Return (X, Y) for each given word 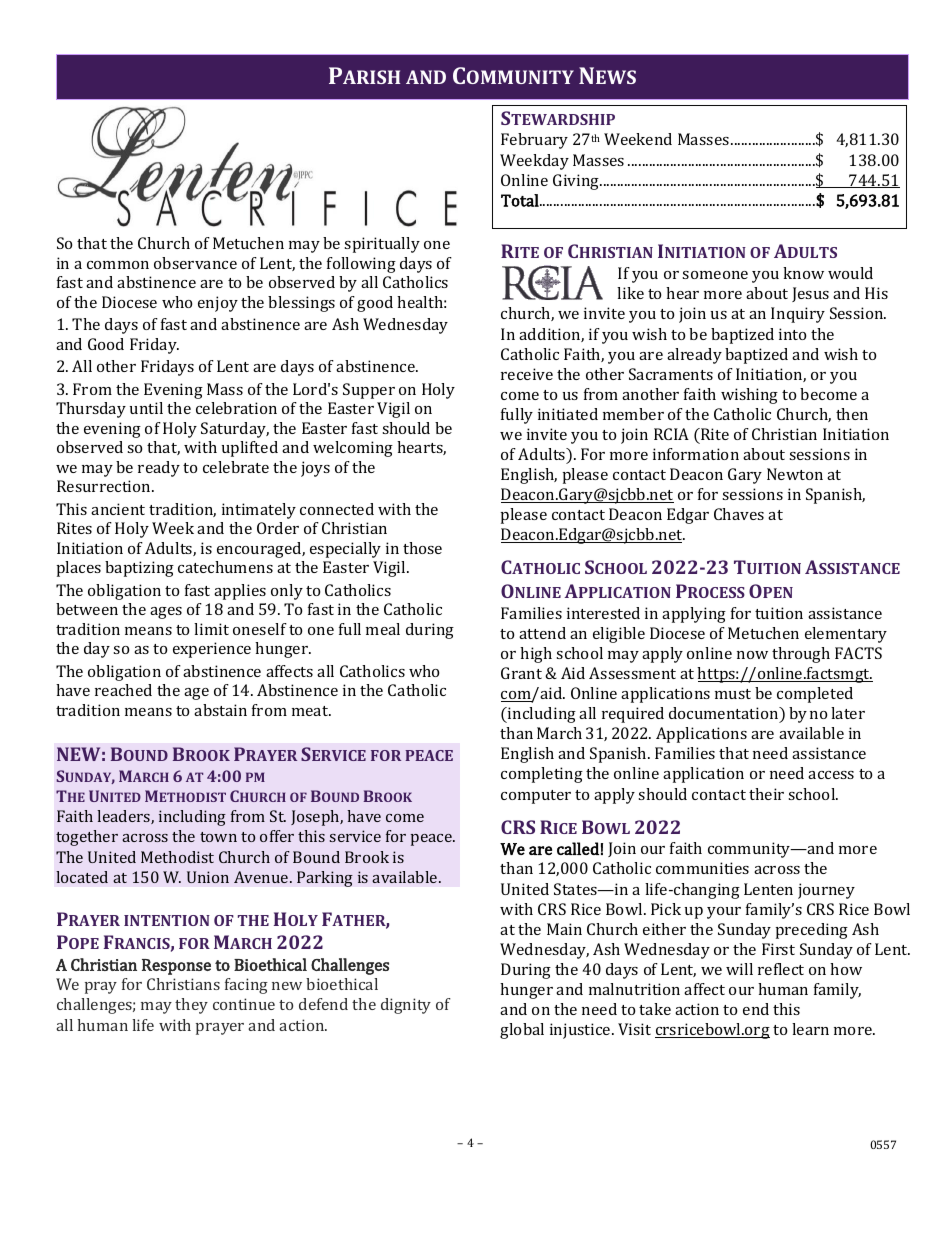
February (534, 141)
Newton (795, 474)
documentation (725, 714)
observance (195, 263)
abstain (220, 710)
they (191, 1006)
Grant (521, 673)
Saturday (235, 430)
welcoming (353, 449)
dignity (406, 1006)
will (739, 969)
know (803, 273)
